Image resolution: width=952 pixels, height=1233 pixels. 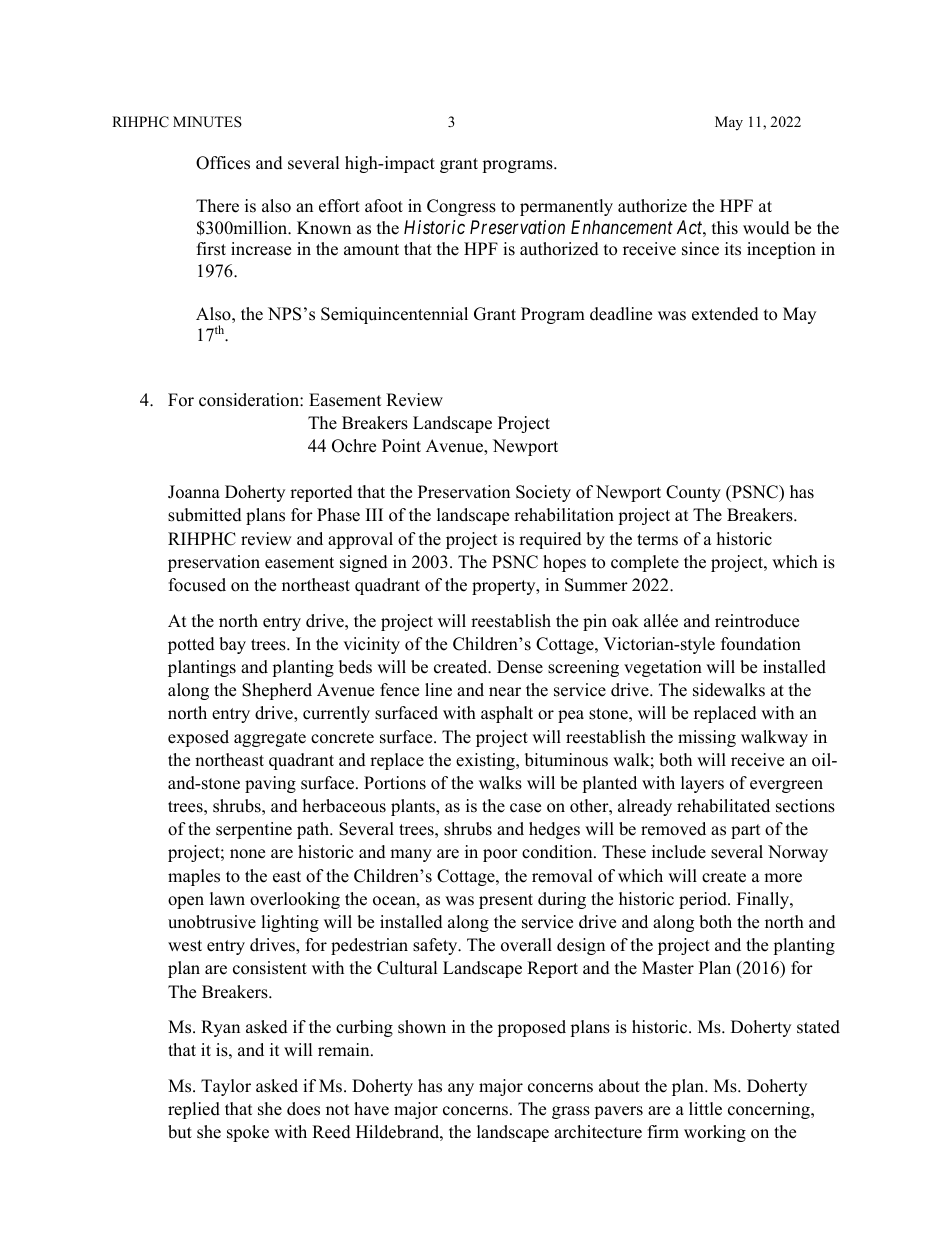 I want to click on Dense, so click(x=520, y=667).
